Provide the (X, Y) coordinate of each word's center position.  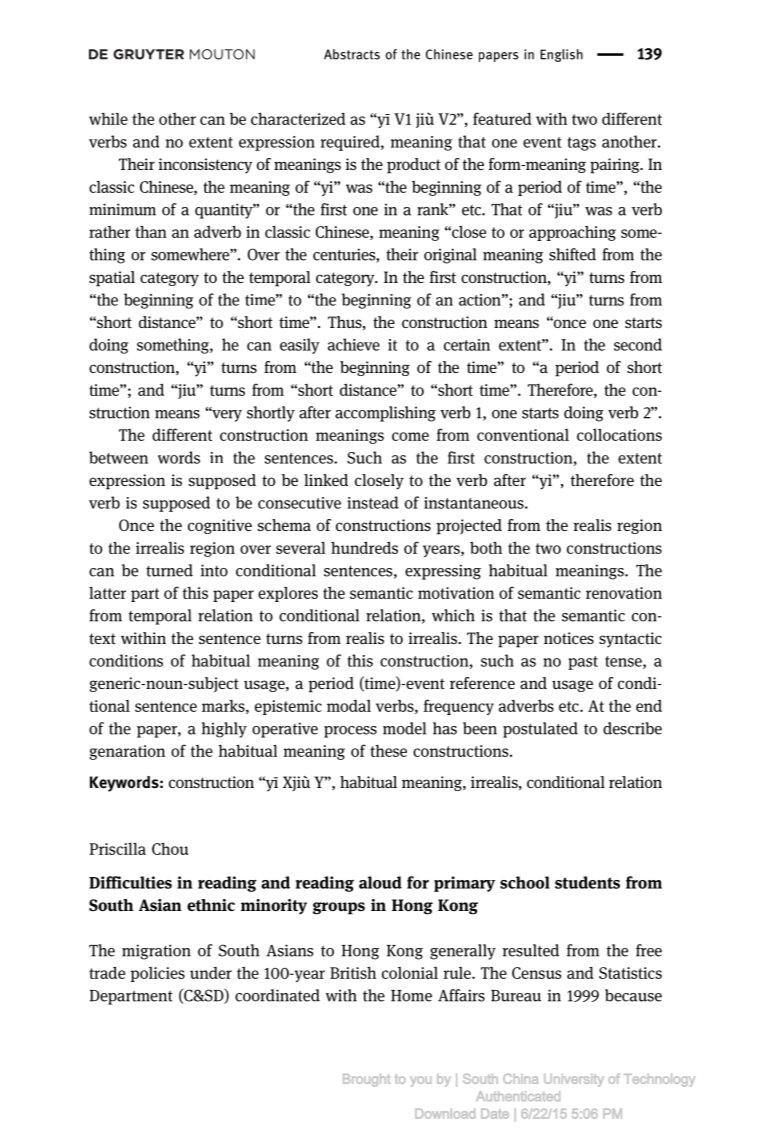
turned (169, 570)
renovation (624, 593)
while (108, 118)
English (561, 55)
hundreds (364, 547)
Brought (366, 1080)
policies (157, 974)
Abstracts (352, 54)
